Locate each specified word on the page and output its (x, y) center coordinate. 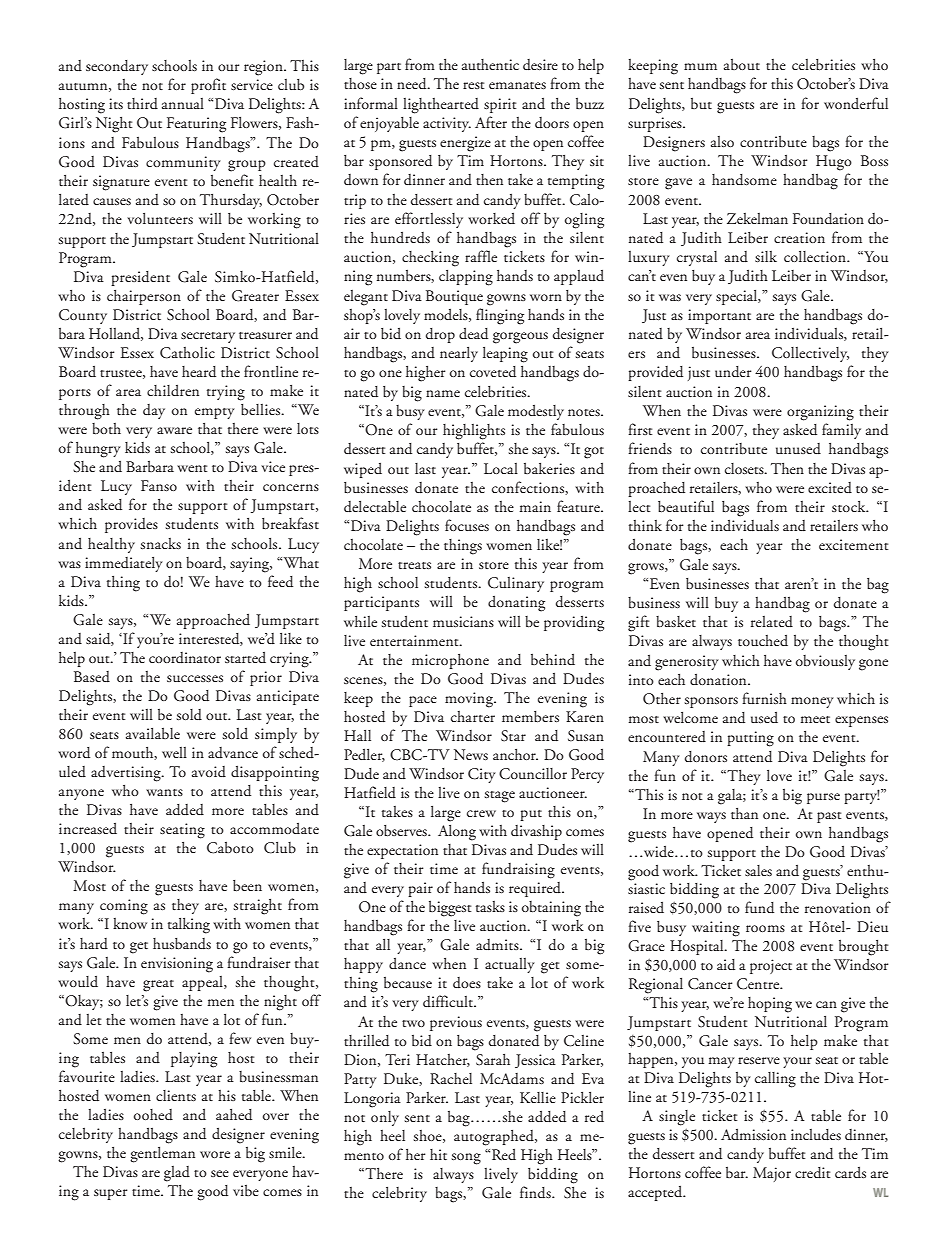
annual (183, 103)
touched (763, 640)
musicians (463, 621)
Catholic (187, 353)
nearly (459, 354)
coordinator (185, 658)
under (733, 372)
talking (189, 926)
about (742, 64)
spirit (500, 105)
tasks (490, 906)
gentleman (162, 1155)
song (466, 1159)
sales (758, 870)
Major (772, 1174)
